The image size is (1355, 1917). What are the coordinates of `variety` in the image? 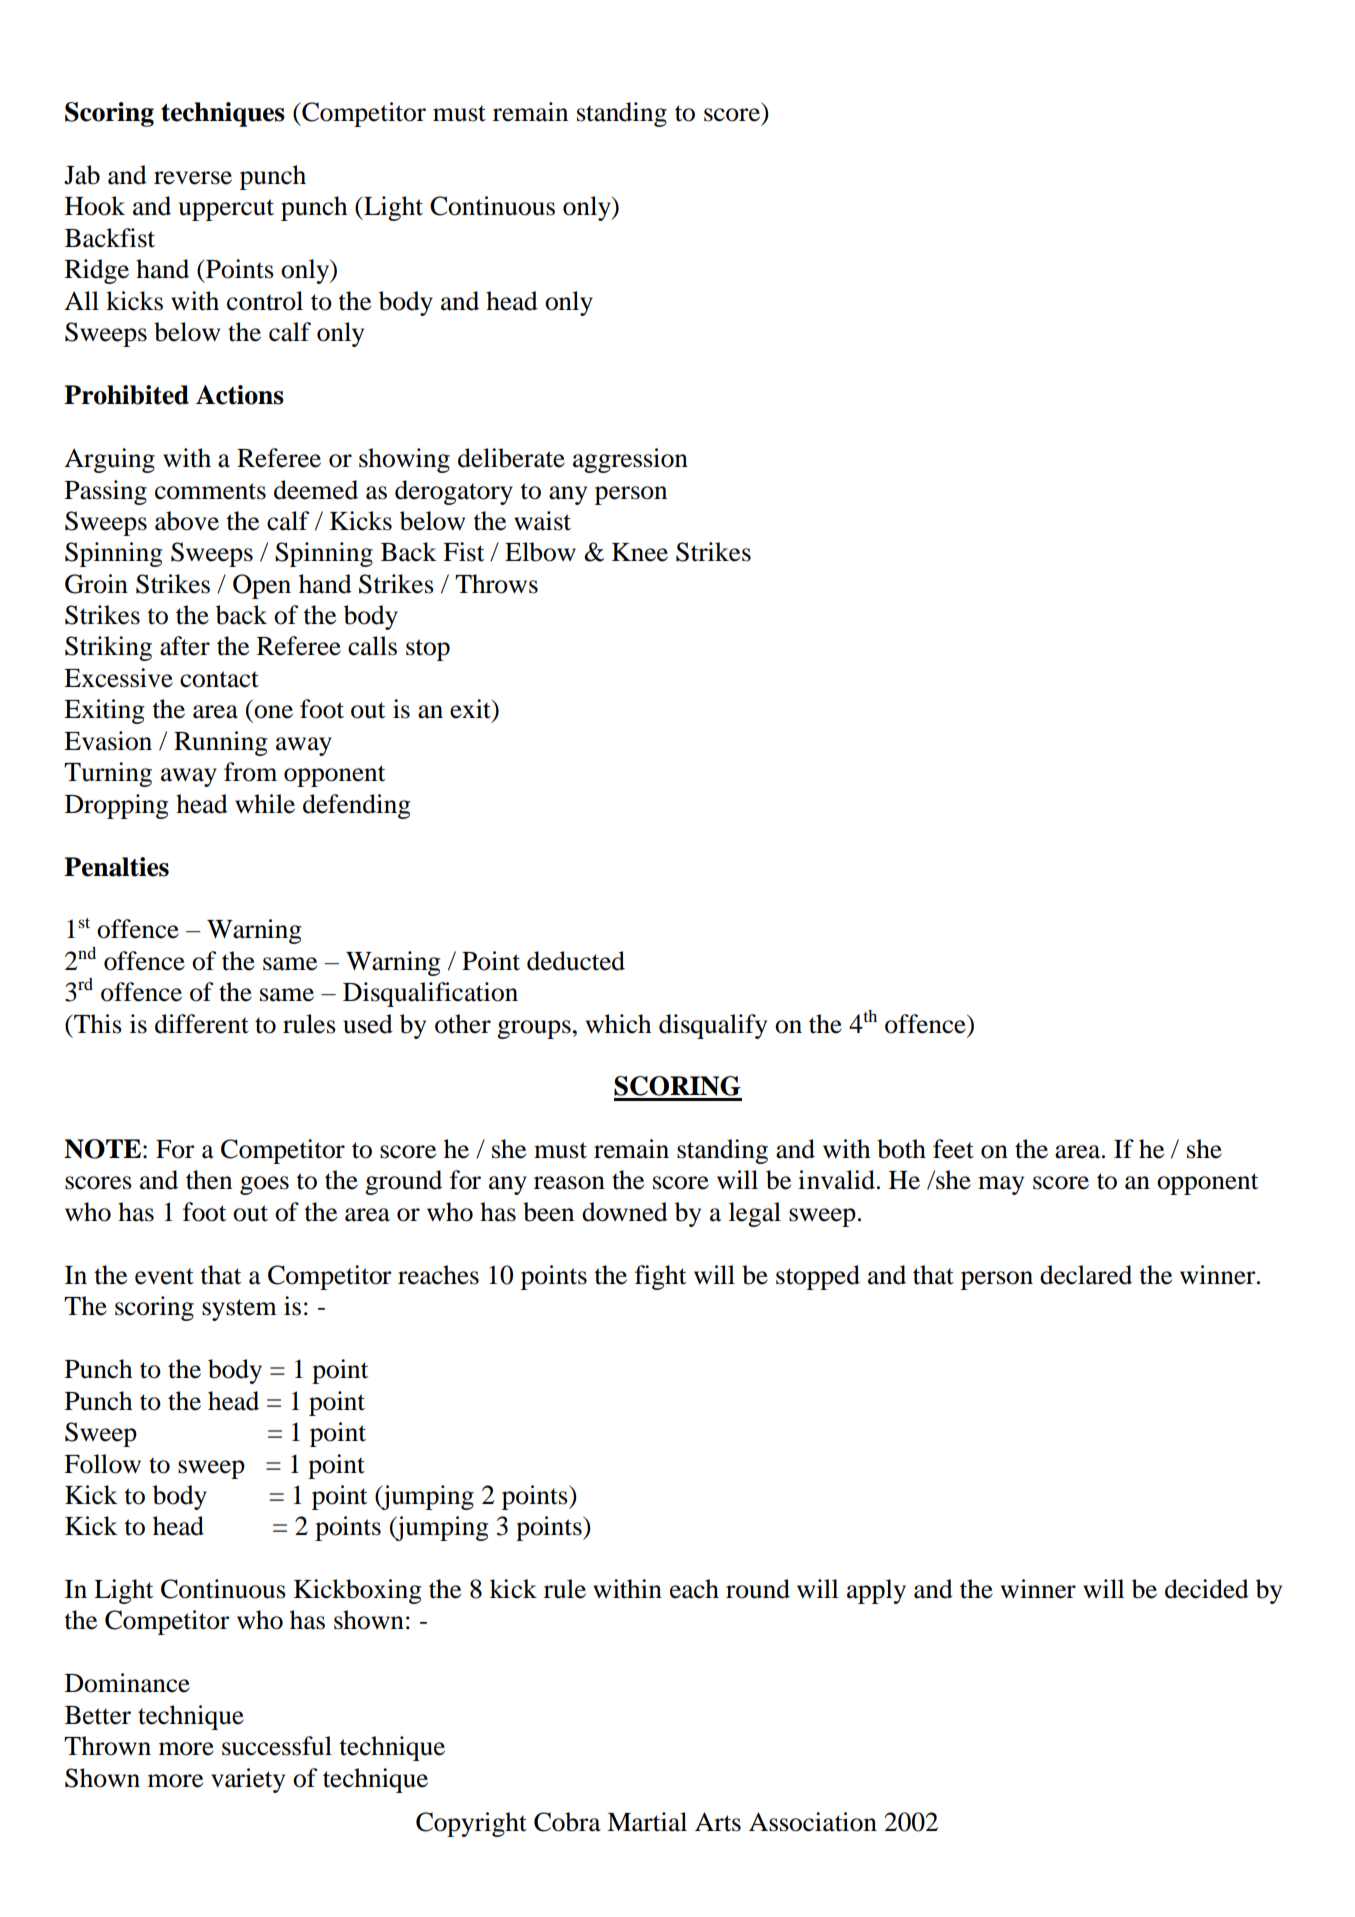 It's located at (248, 1780).
